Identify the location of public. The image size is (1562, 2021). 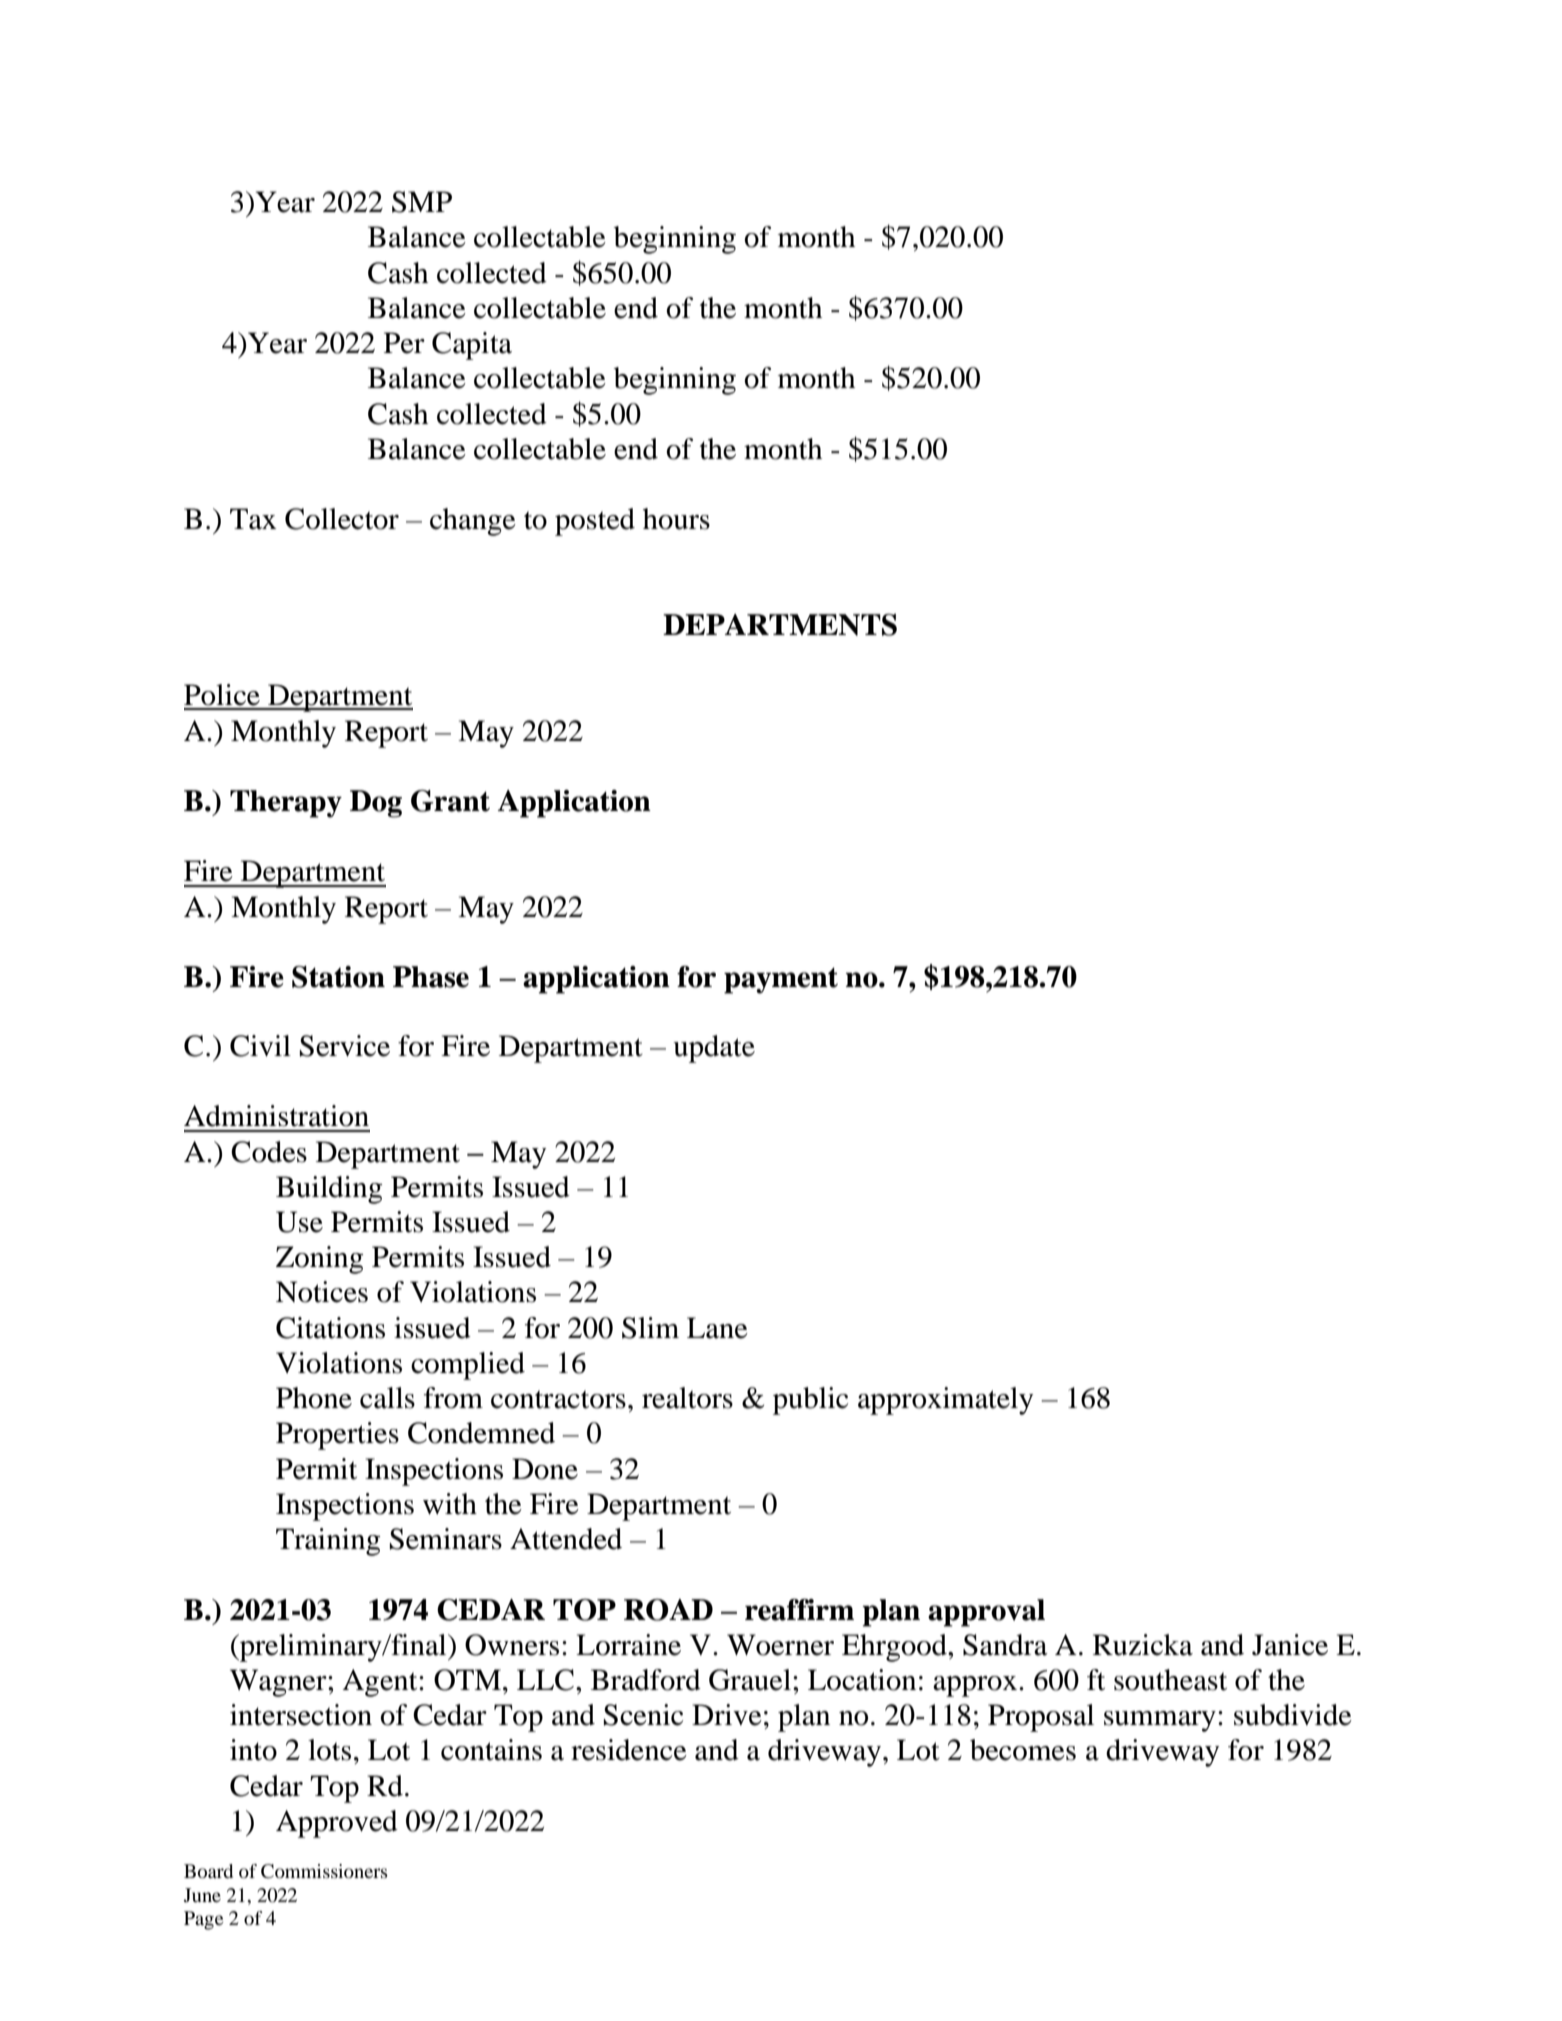
(810, 1401).
